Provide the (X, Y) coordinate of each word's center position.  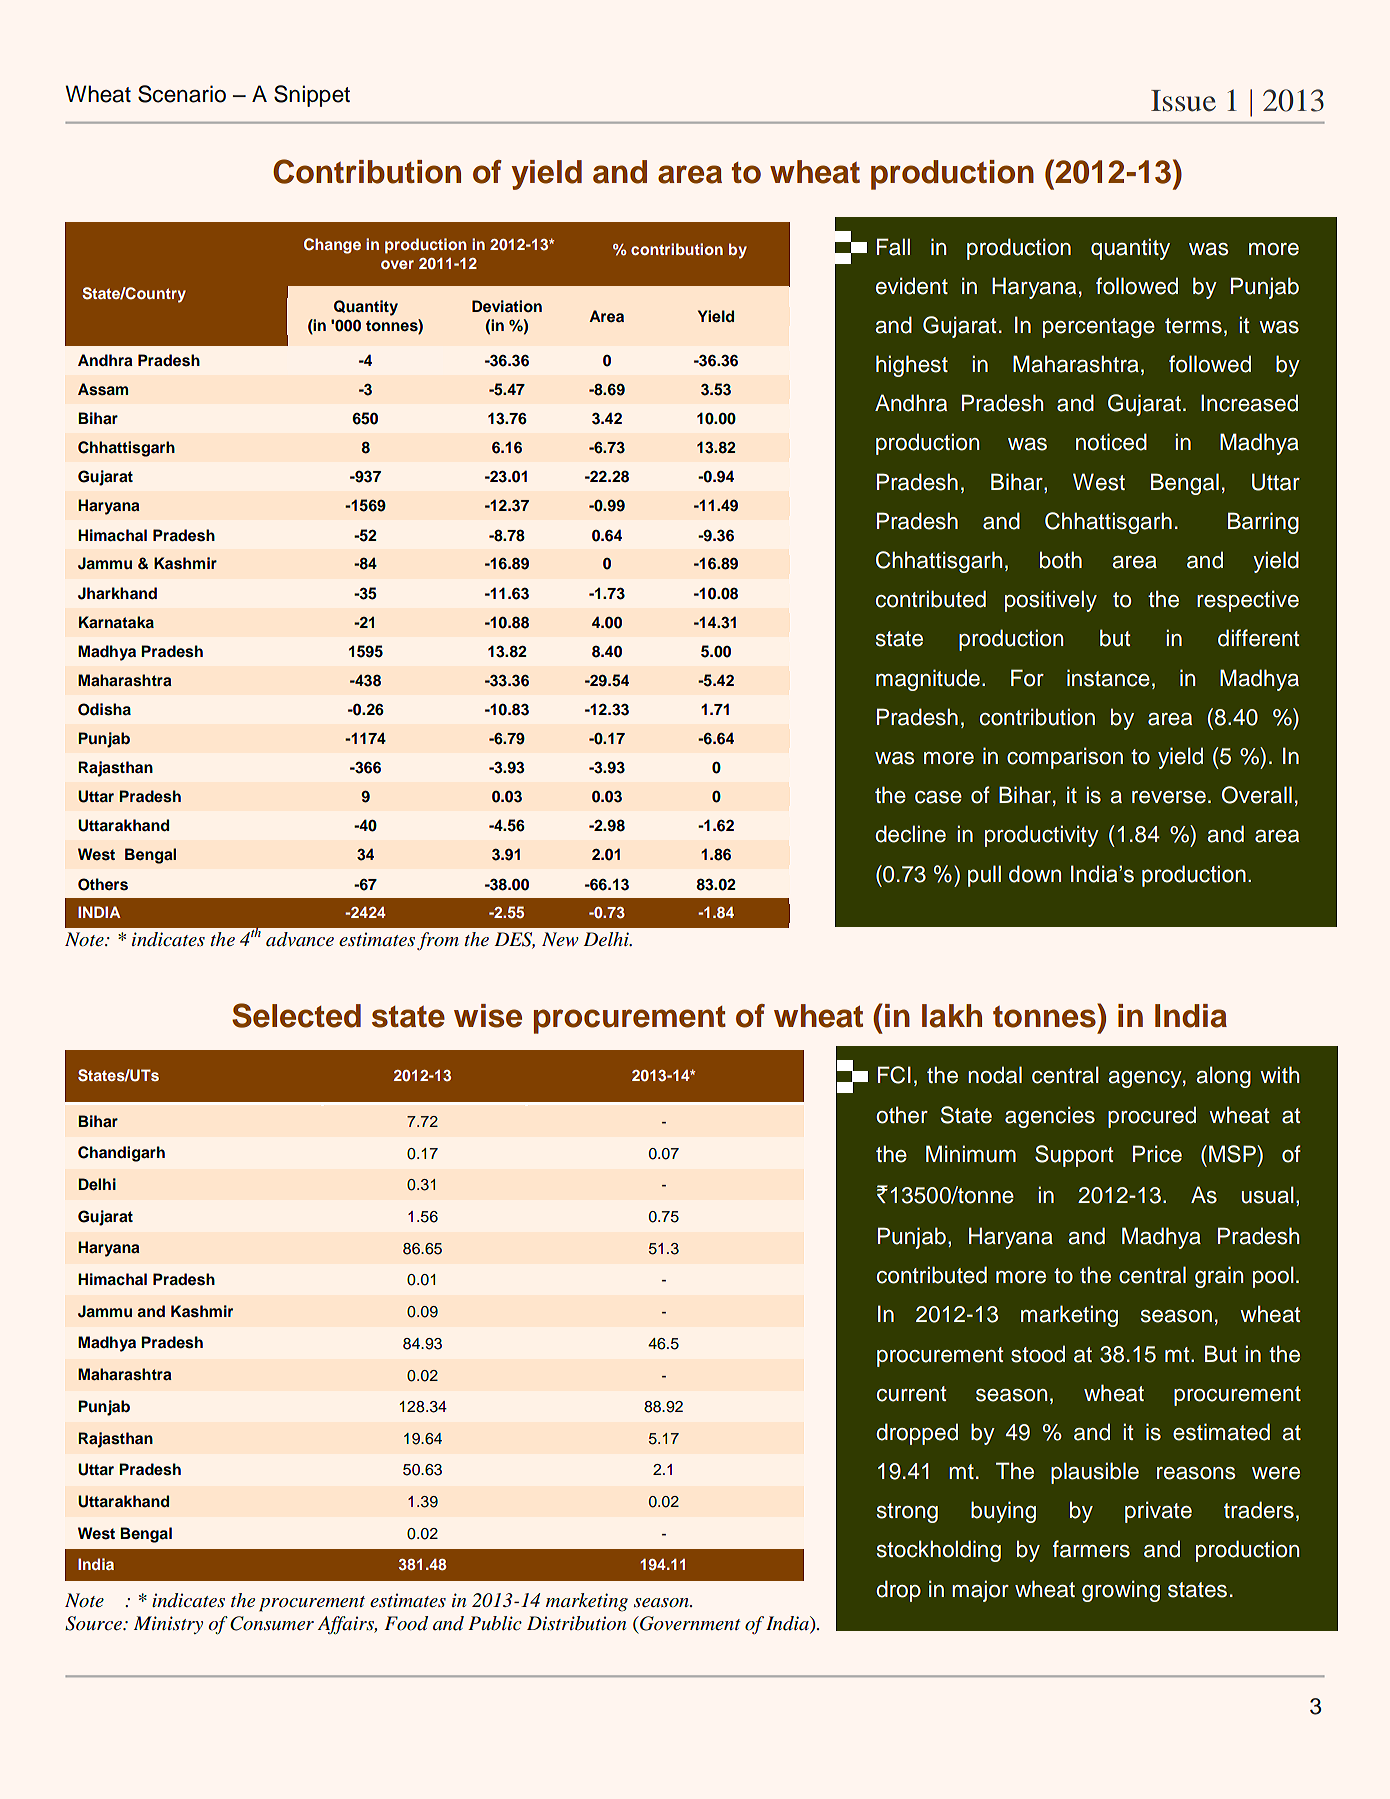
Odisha (104, 709)
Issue (1183, 101)
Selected (296, 1015)
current (911, 1394)
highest (912, 366)
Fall (893, 247)
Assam (103, 389)
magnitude (928, 680)
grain (1219, 1277)
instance (1108, 678)
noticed (1111, 442)
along (1223, 1077)
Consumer (272, 1623)
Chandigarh (121, 1154)
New (560, 939)
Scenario (182, 94)
